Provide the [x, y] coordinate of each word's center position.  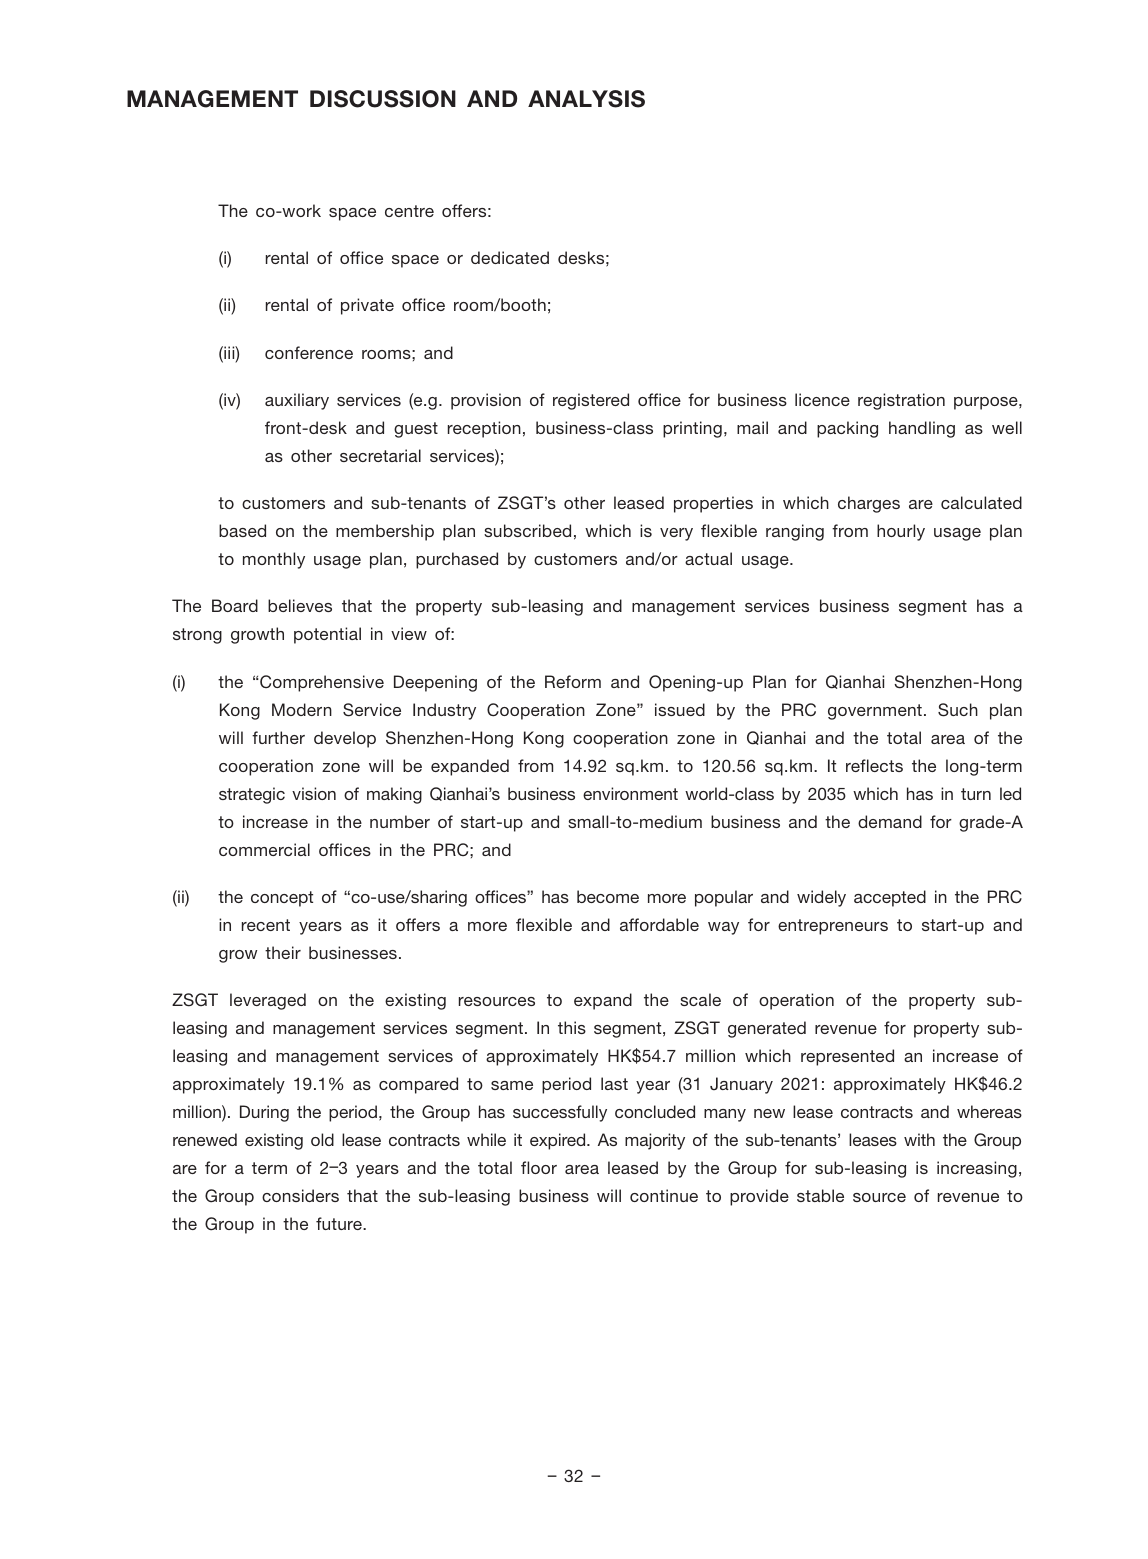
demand [890, 821]
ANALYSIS [586, 99]
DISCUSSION [383, 99]
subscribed [527, 530]
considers [300, 1195]
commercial [264, 849]
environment [630, 793]
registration [901, 401]
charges [869, 504]
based [242, 530]
